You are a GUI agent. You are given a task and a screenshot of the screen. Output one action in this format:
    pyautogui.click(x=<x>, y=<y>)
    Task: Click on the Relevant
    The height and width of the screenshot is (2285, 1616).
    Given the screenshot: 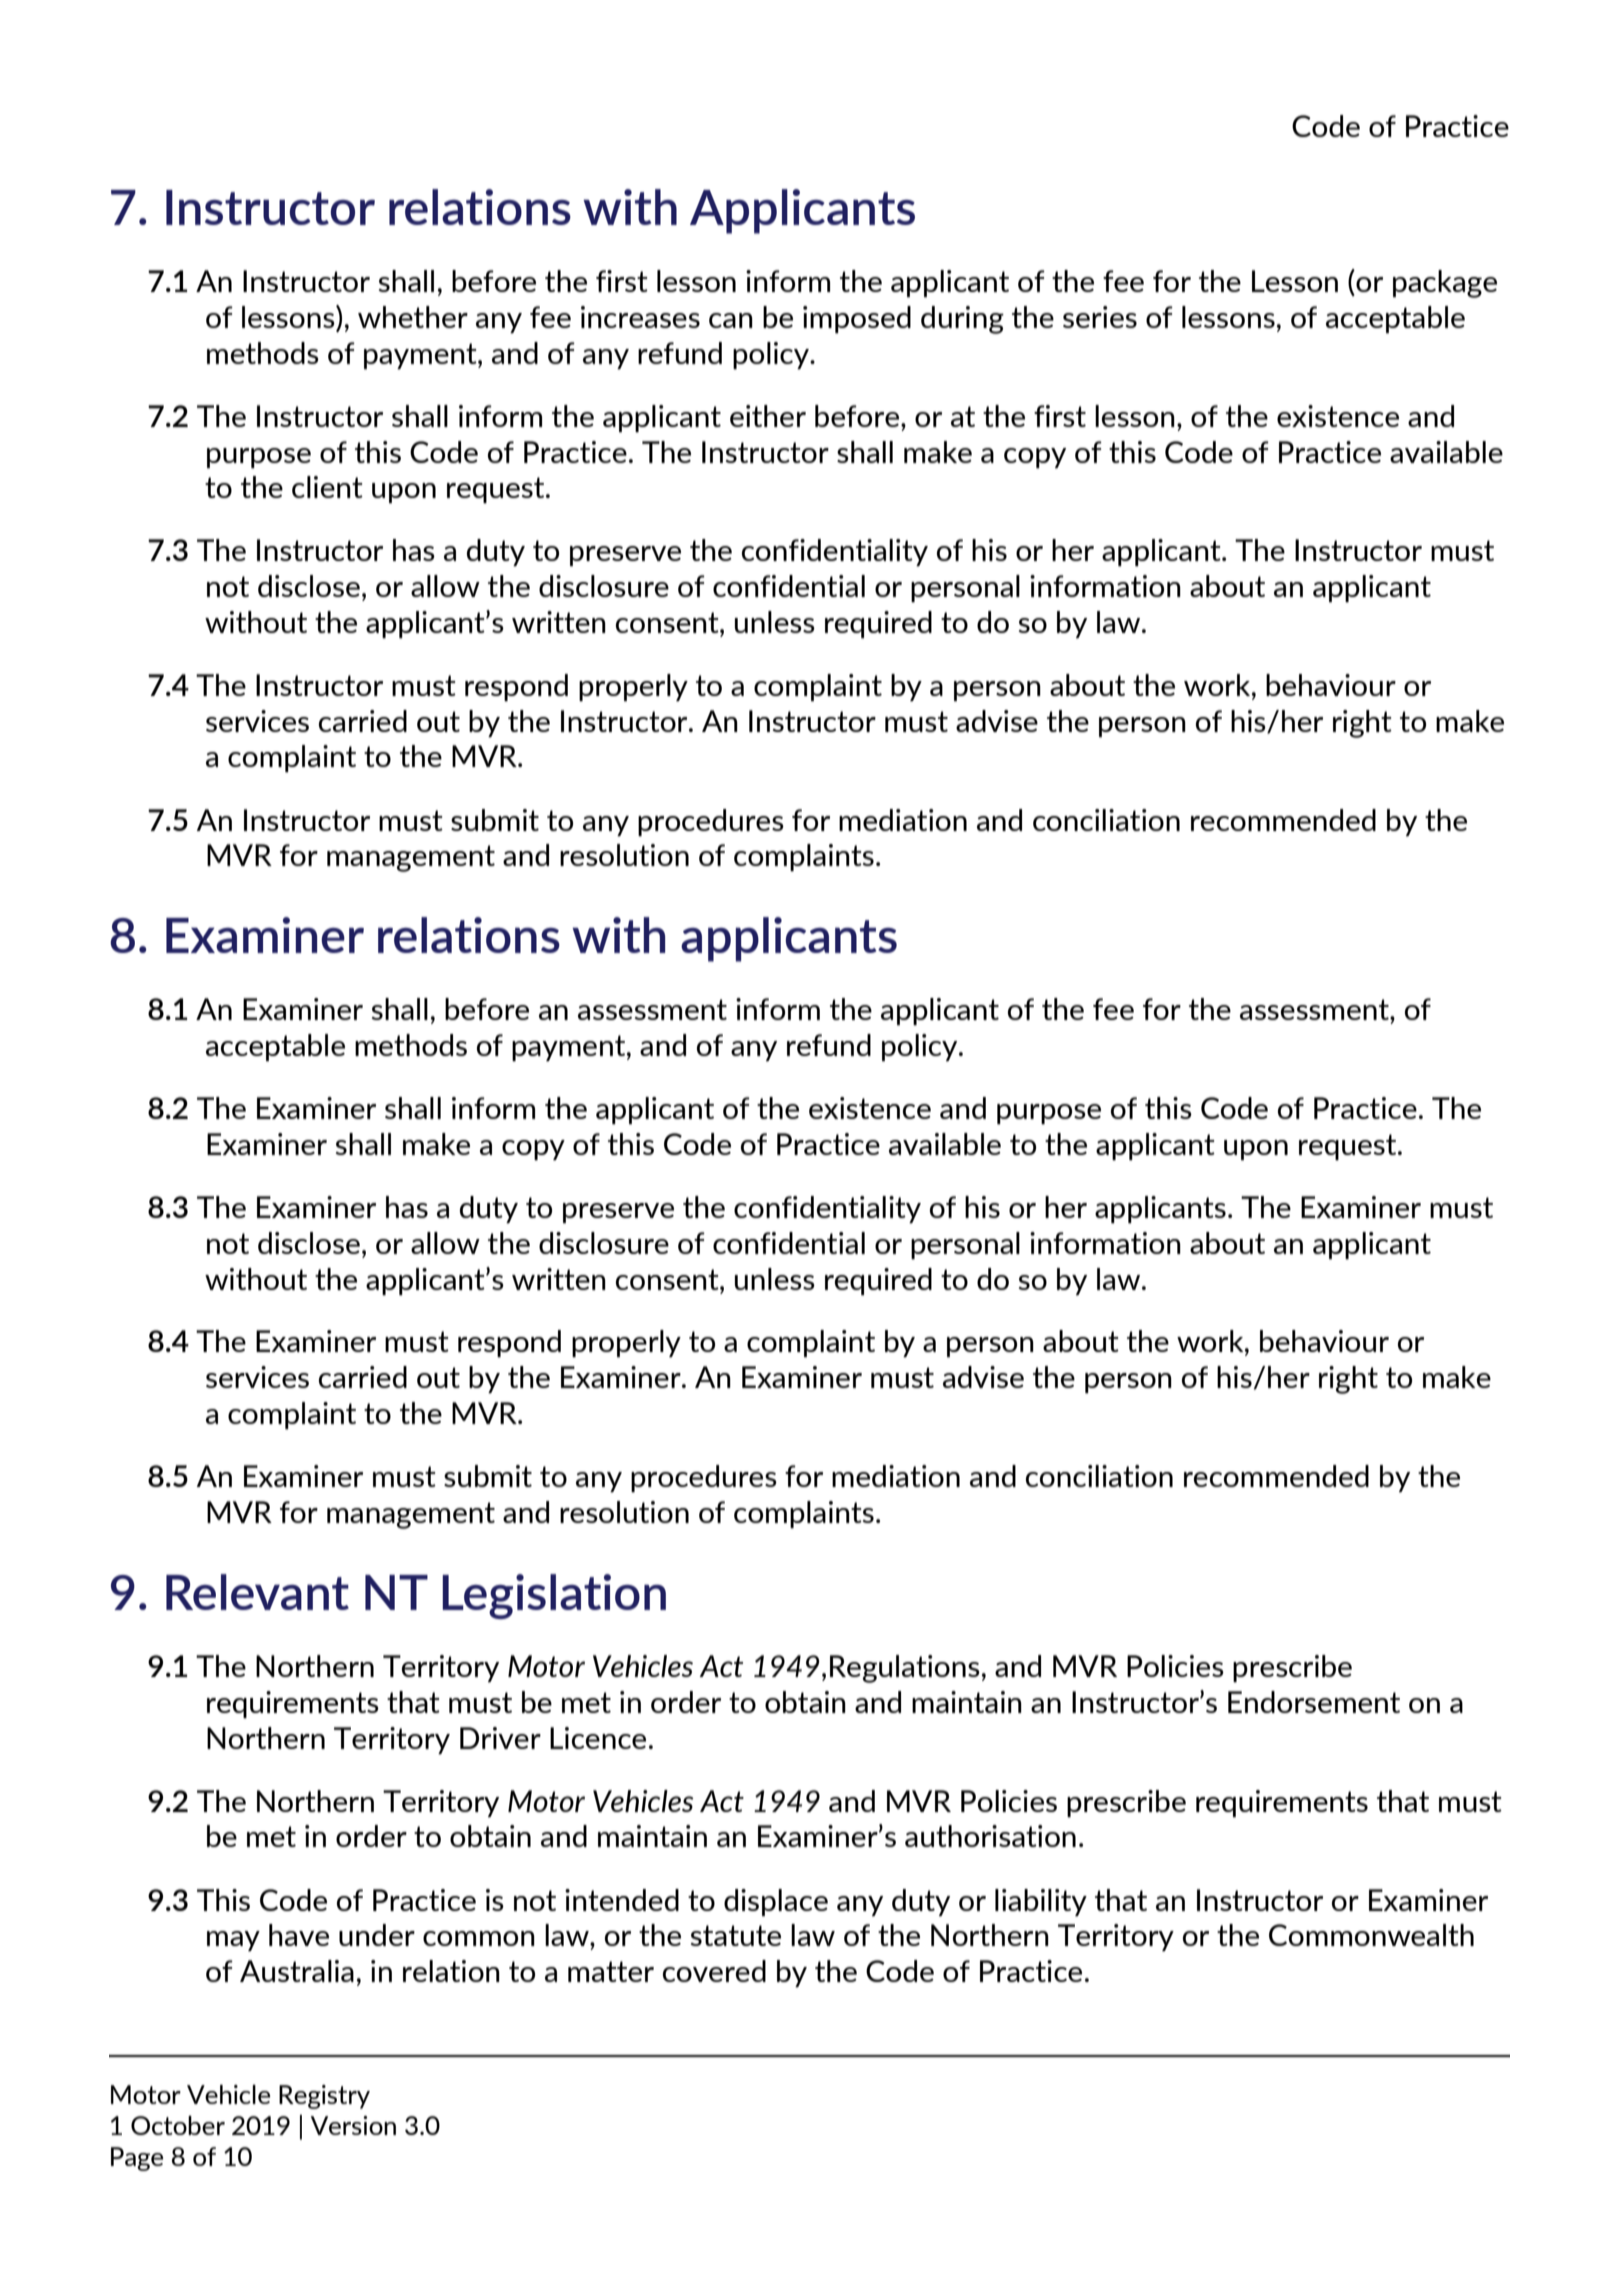 What is the action you would take?
    pyautogui.click(x=257, y=1592)
